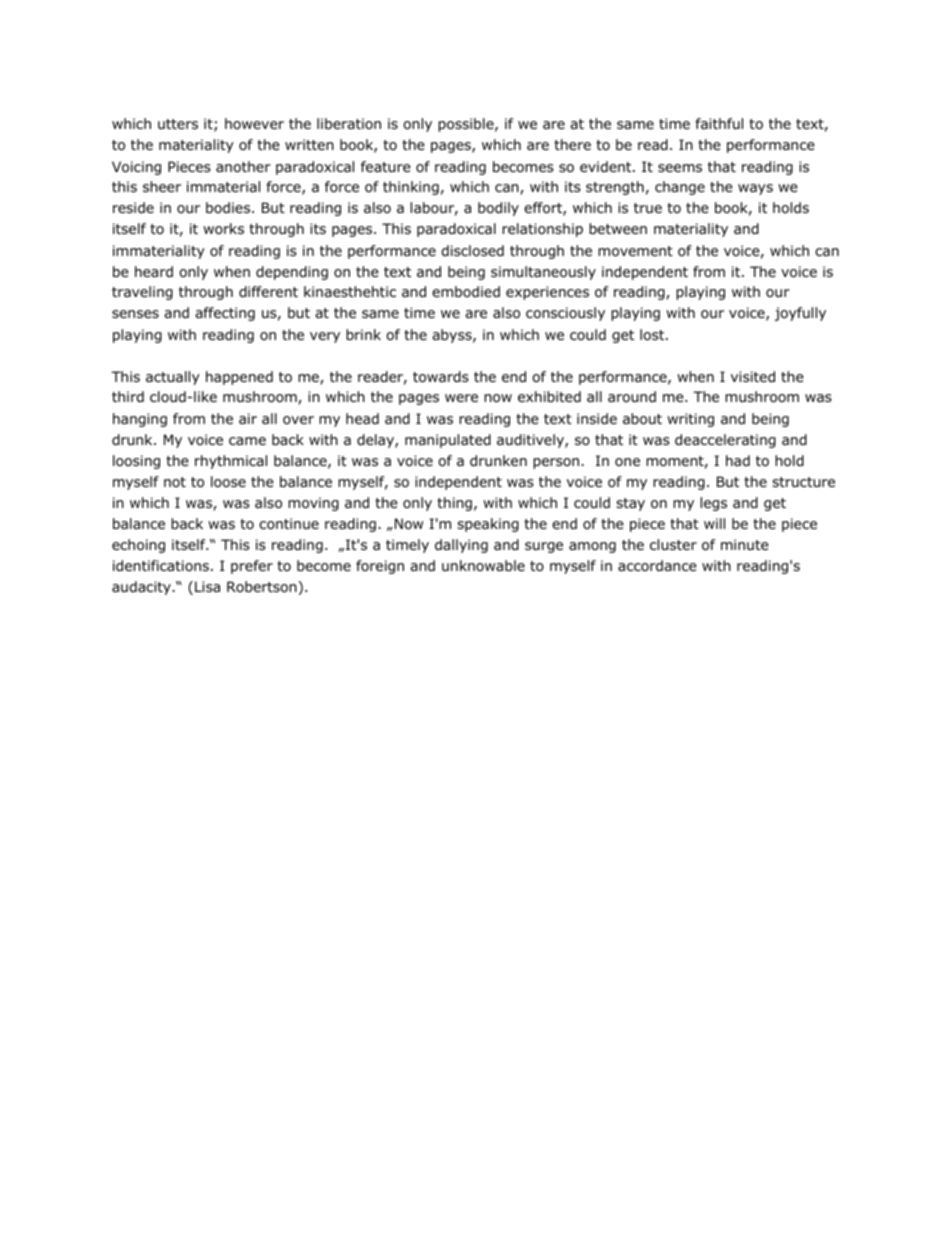  What do you see at coordinates (441, 377) in the screenshot?
I see `towards` at bounding box center [441, 377].
